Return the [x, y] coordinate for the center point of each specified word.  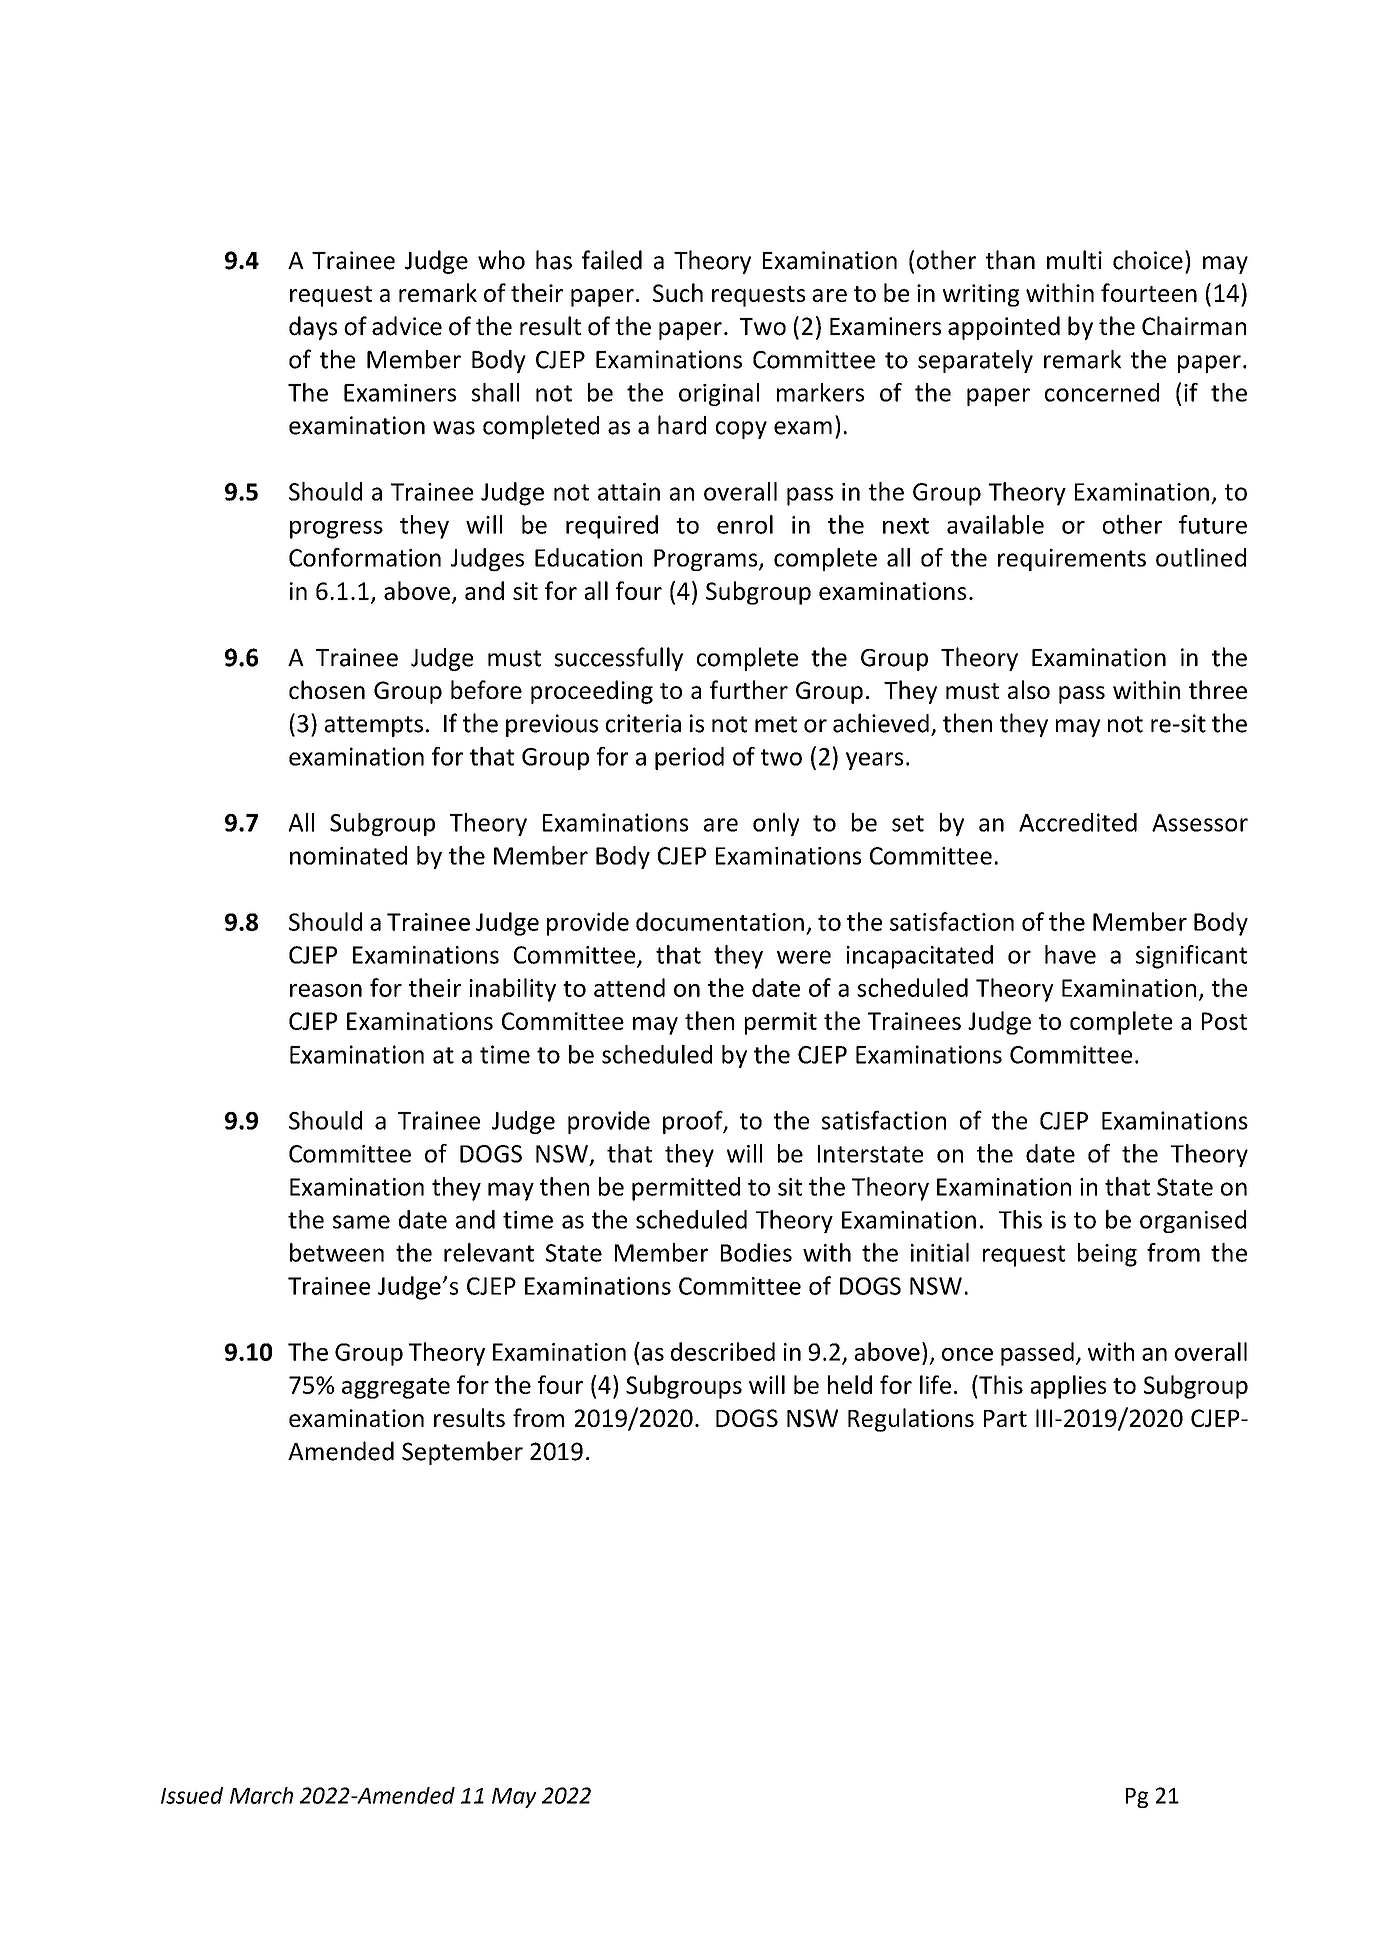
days [313, 328]
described [723, 1351]
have [1070, 954]
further [749, 689]
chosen [327, 689]
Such [678, 292]
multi [1074, 260]
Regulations [911, 1420]
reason [326, 990]
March [261, 1795]
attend [629, 987]
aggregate [396, 1388]
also [1029, 689]
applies [1068, 1387]
